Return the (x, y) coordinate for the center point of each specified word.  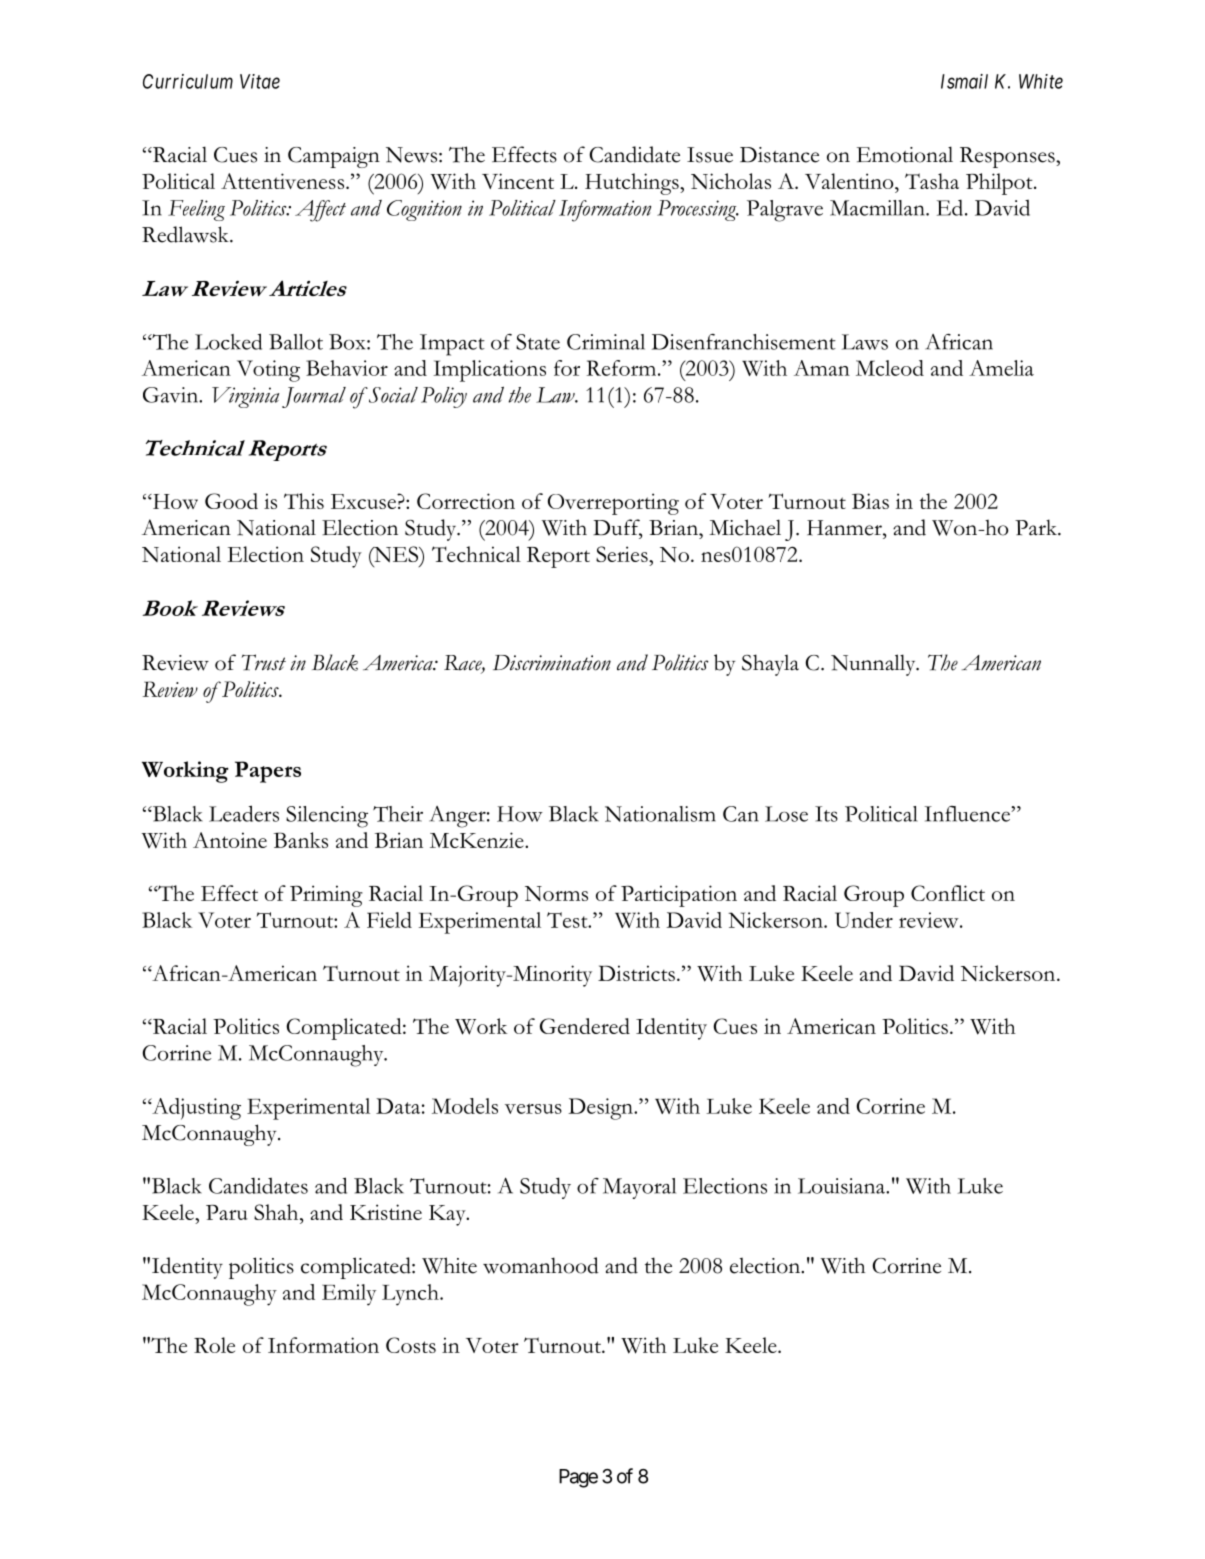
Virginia (246, 397)
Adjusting (195, 1109)
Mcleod (890, 368)
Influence (968, 814)
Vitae (260, 81)
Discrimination (552, 663)
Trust (264, 662)
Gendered (585, 1026)
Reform (623, 368)
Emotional (905, 154)
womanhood (541, 1265)
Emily (349, 1295)
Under (864, 920)
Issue (710, 155)
